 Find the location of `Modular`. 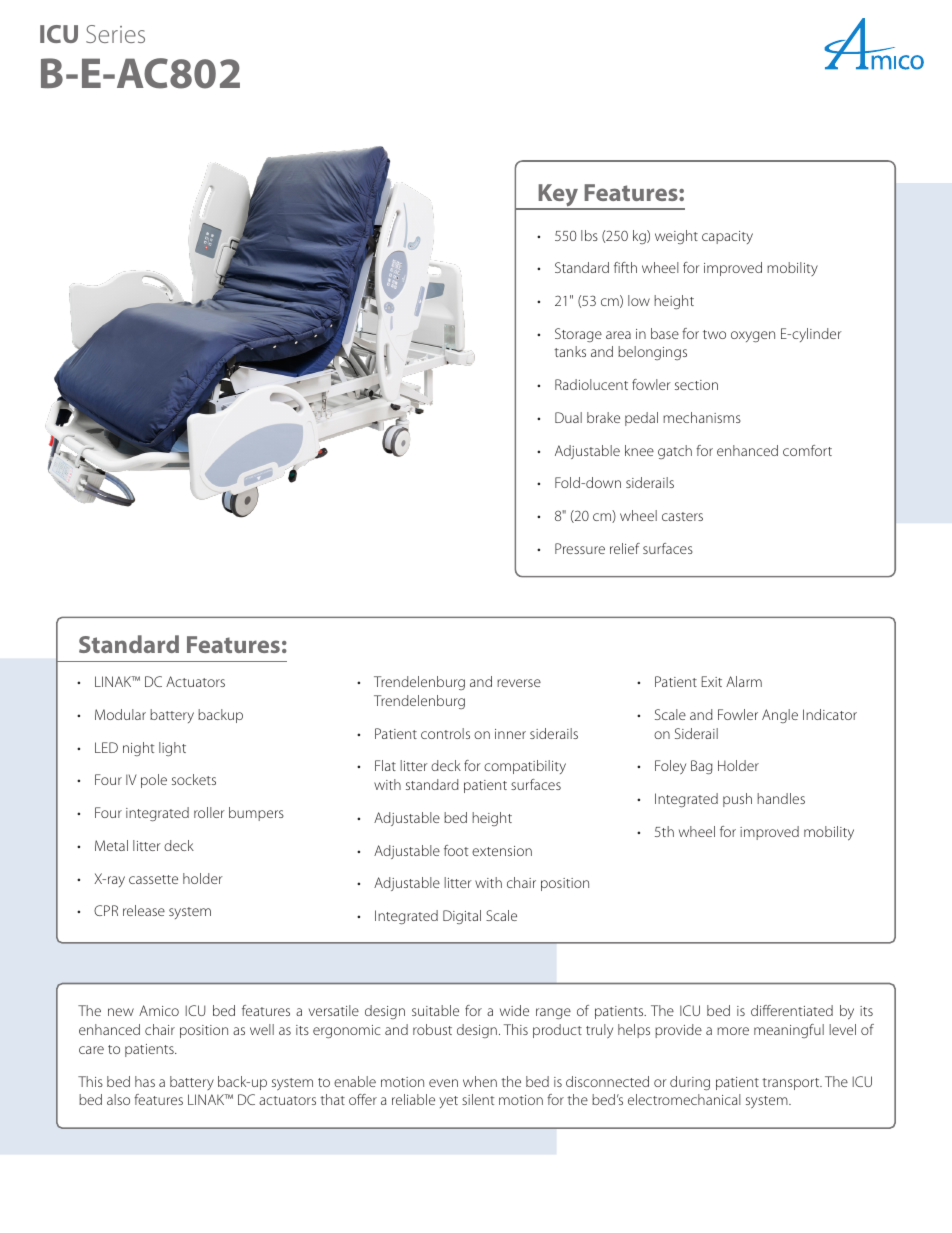

Modular is located at coordinates (120, 714).
